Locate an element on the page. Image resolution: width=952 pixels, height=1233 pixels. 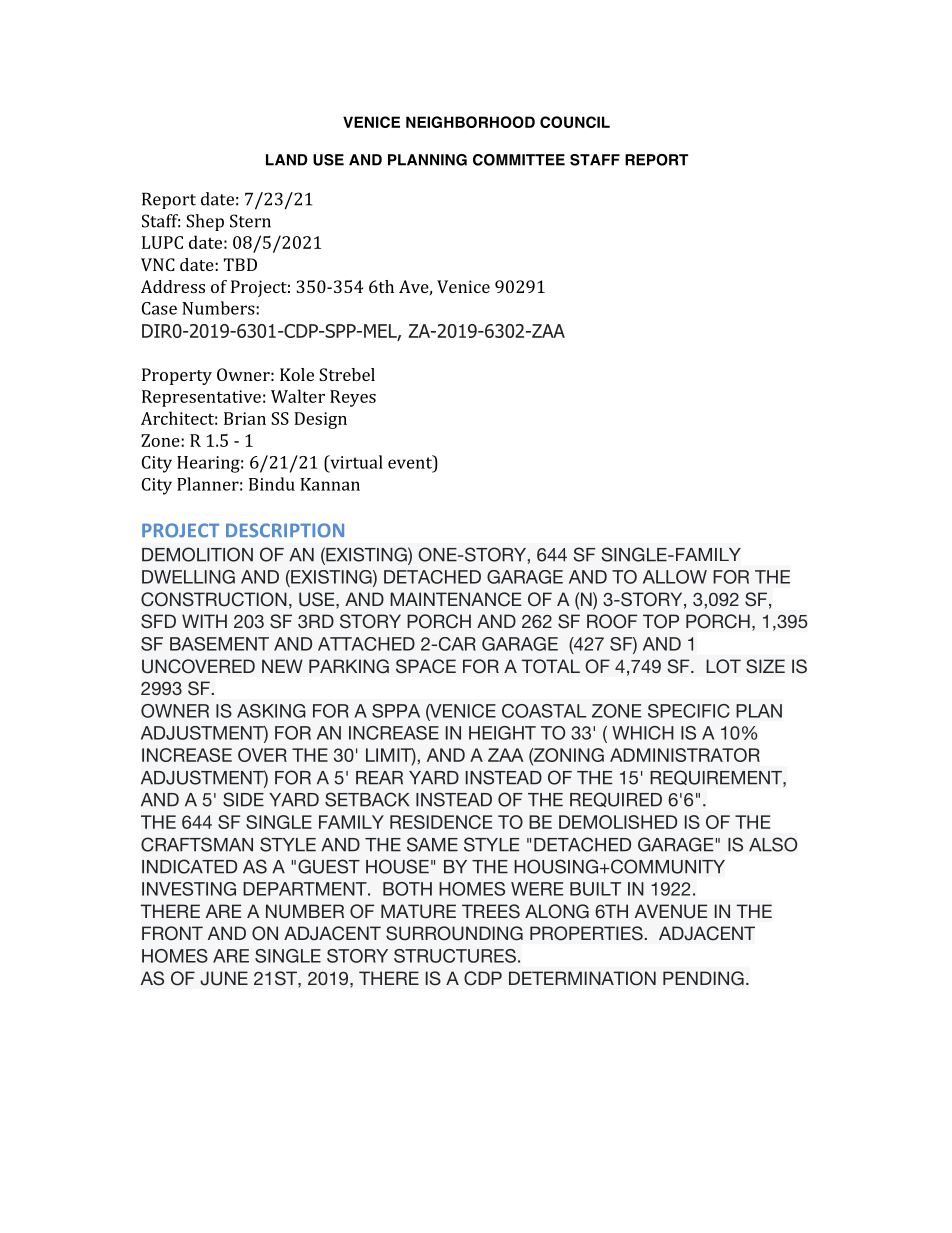
SAME is located at coordinates (432, 844).
